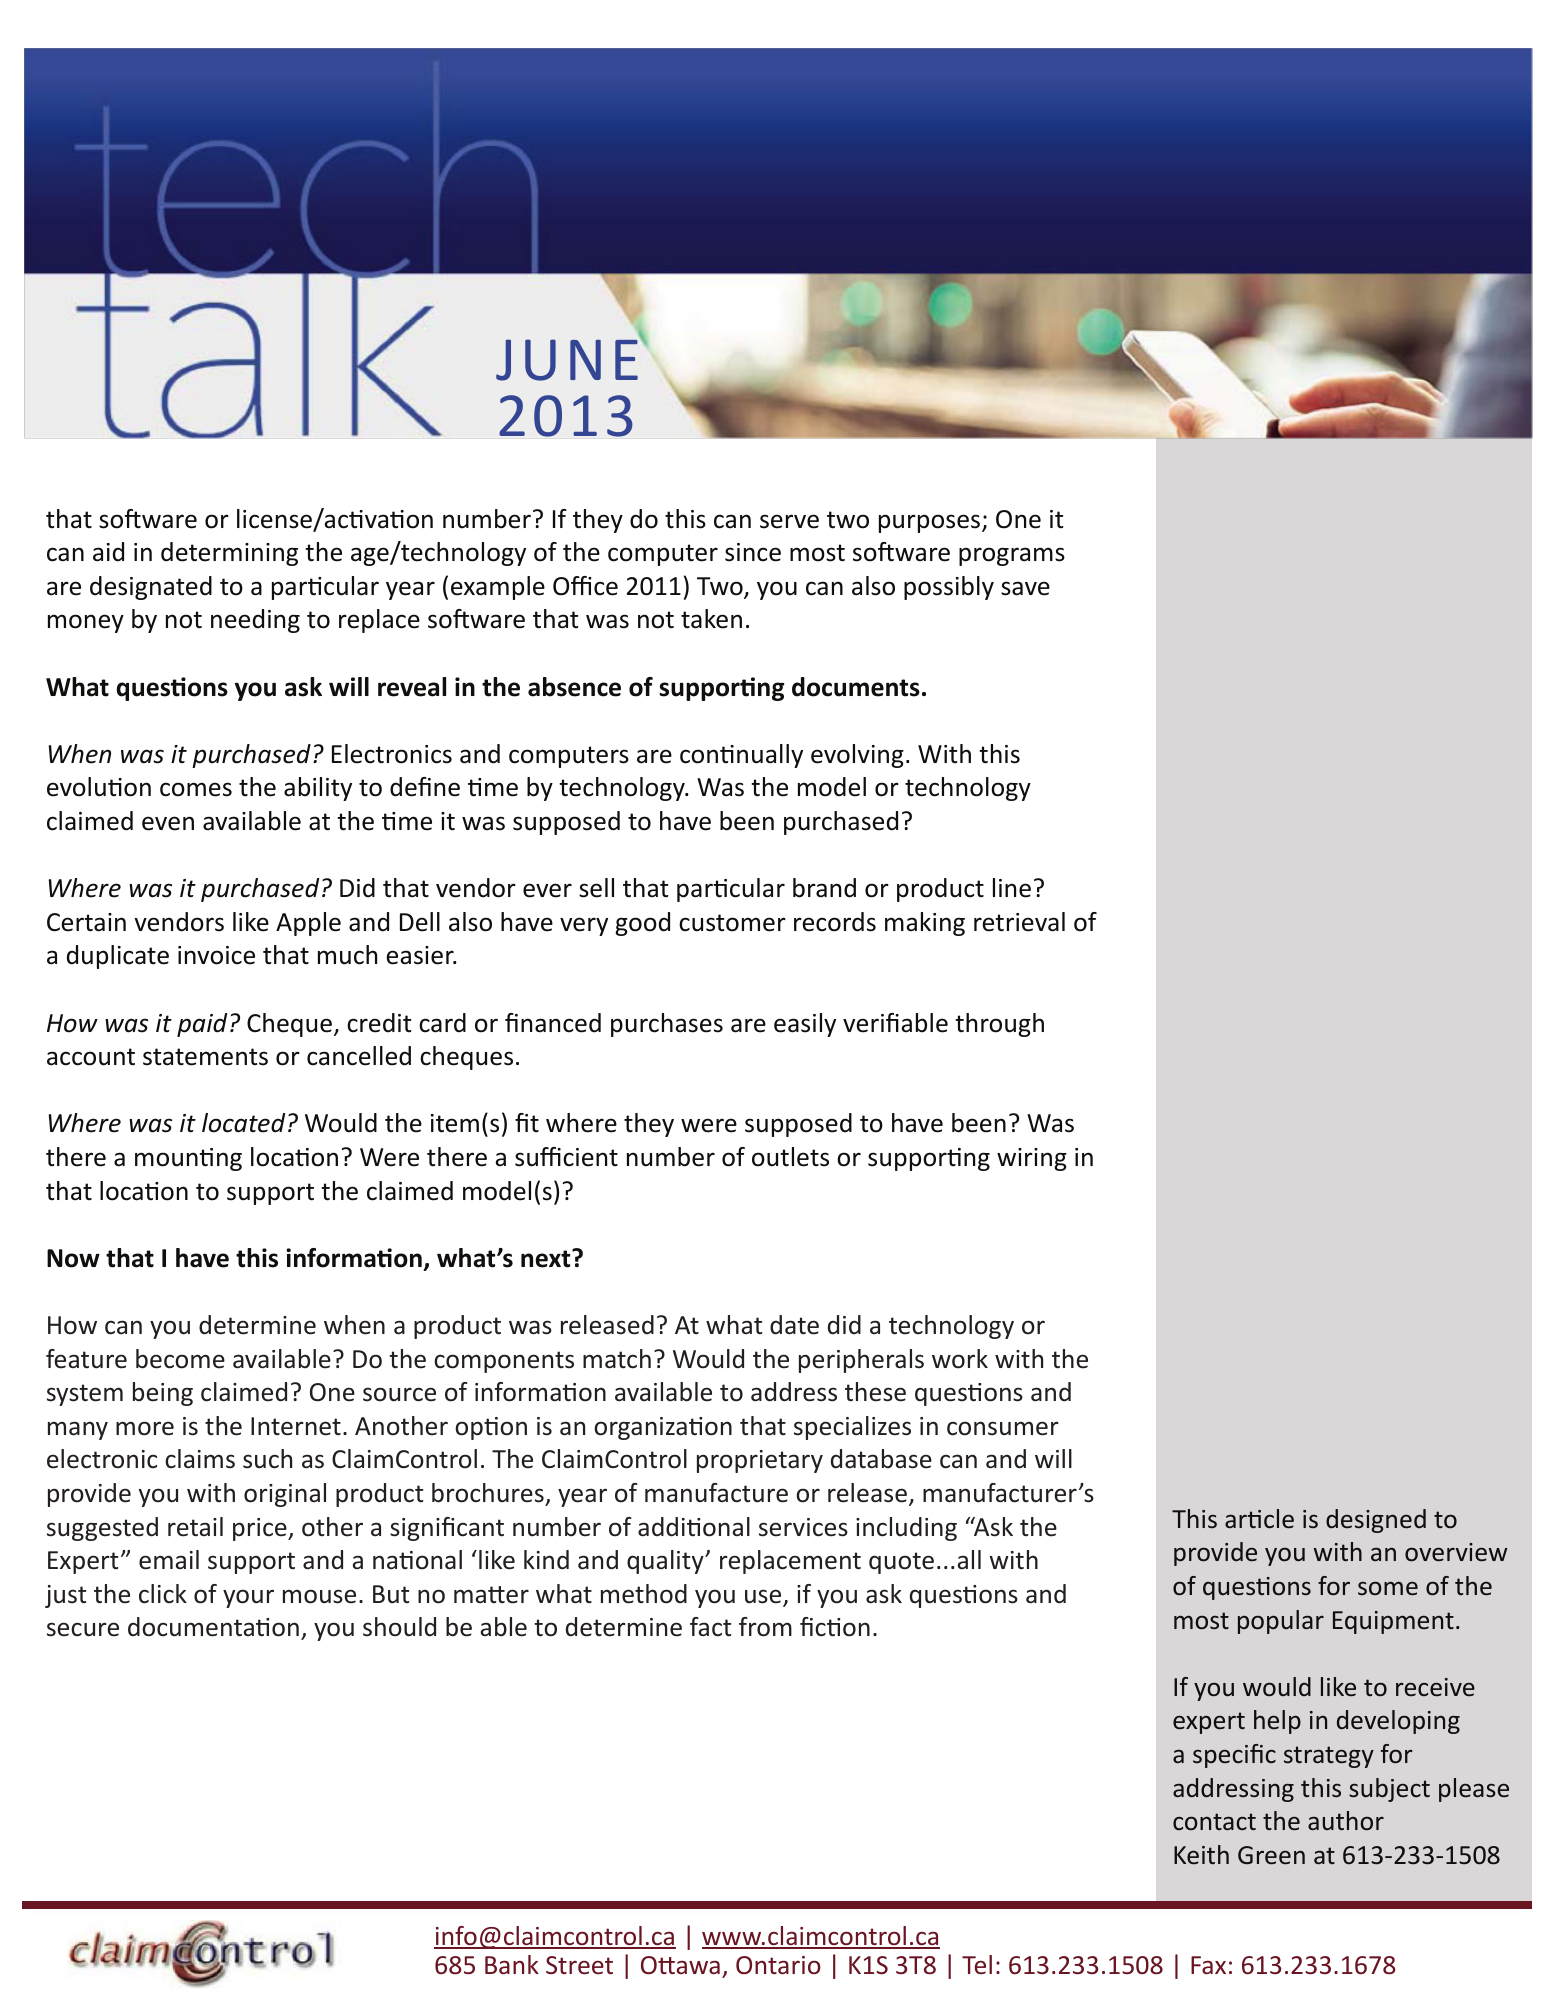  Describe the element at coordinates (308, 924) in the screenshot. I see `Apple` at that location.
